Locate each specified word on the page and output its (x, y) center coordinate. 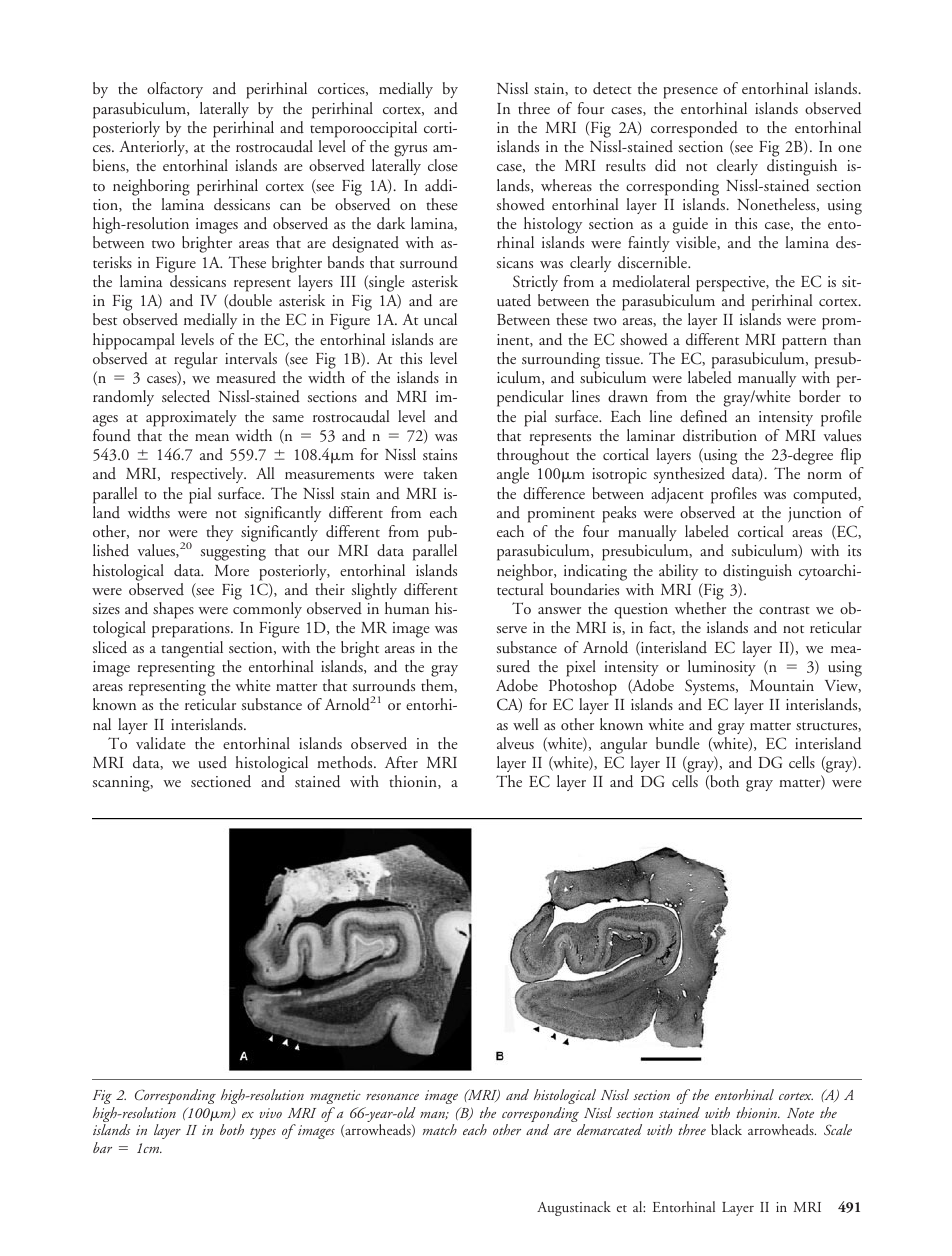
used (212, 762)
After (401, 762)
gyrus (410, 152)
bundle (677, 743)
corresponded (694, 129)
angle (513, 475)
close (442, 165)
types (263, 1133)
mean (212, 437)
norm (824, 475)
